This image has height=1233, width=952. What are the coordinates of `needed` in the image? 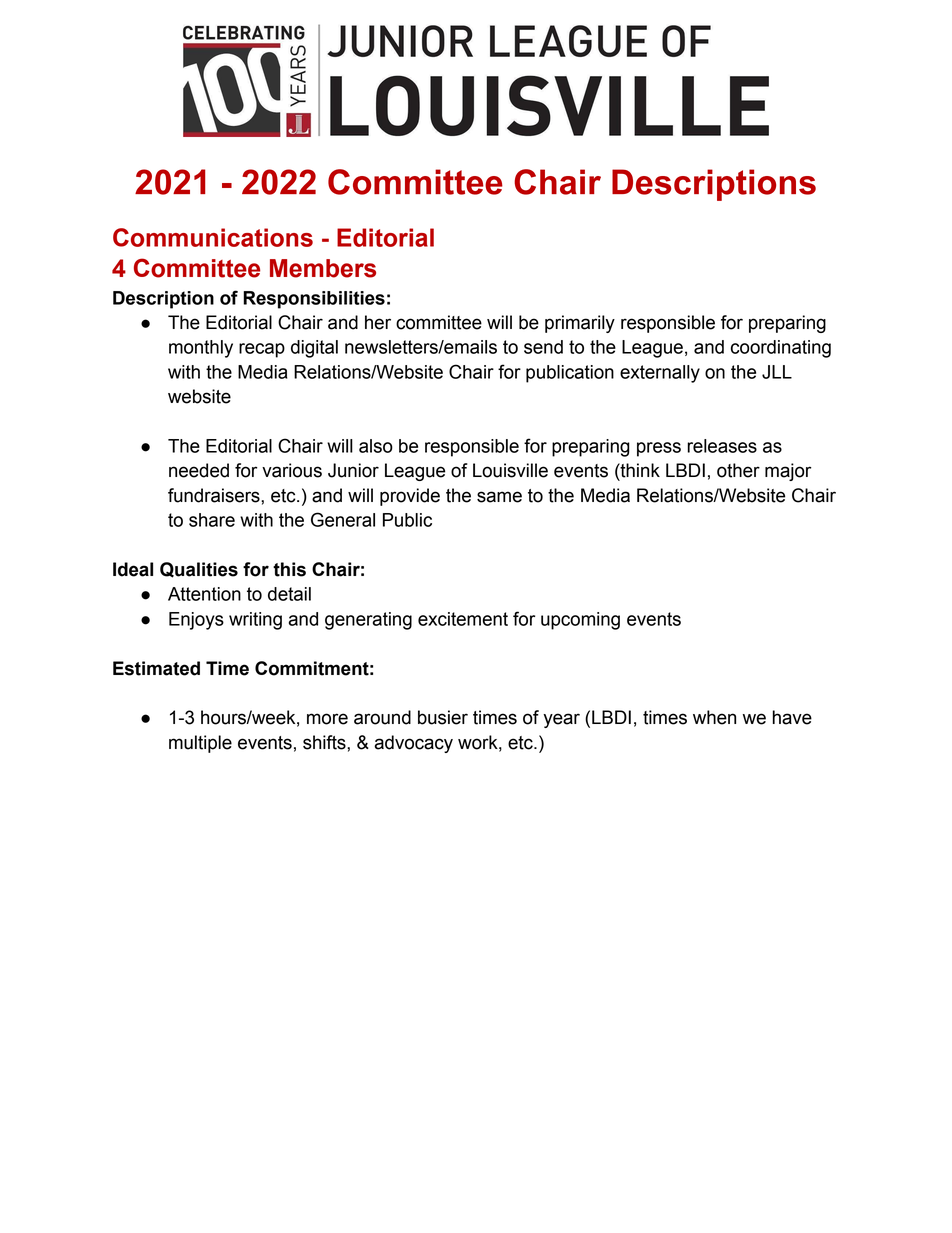 It's located at (199, 470).
